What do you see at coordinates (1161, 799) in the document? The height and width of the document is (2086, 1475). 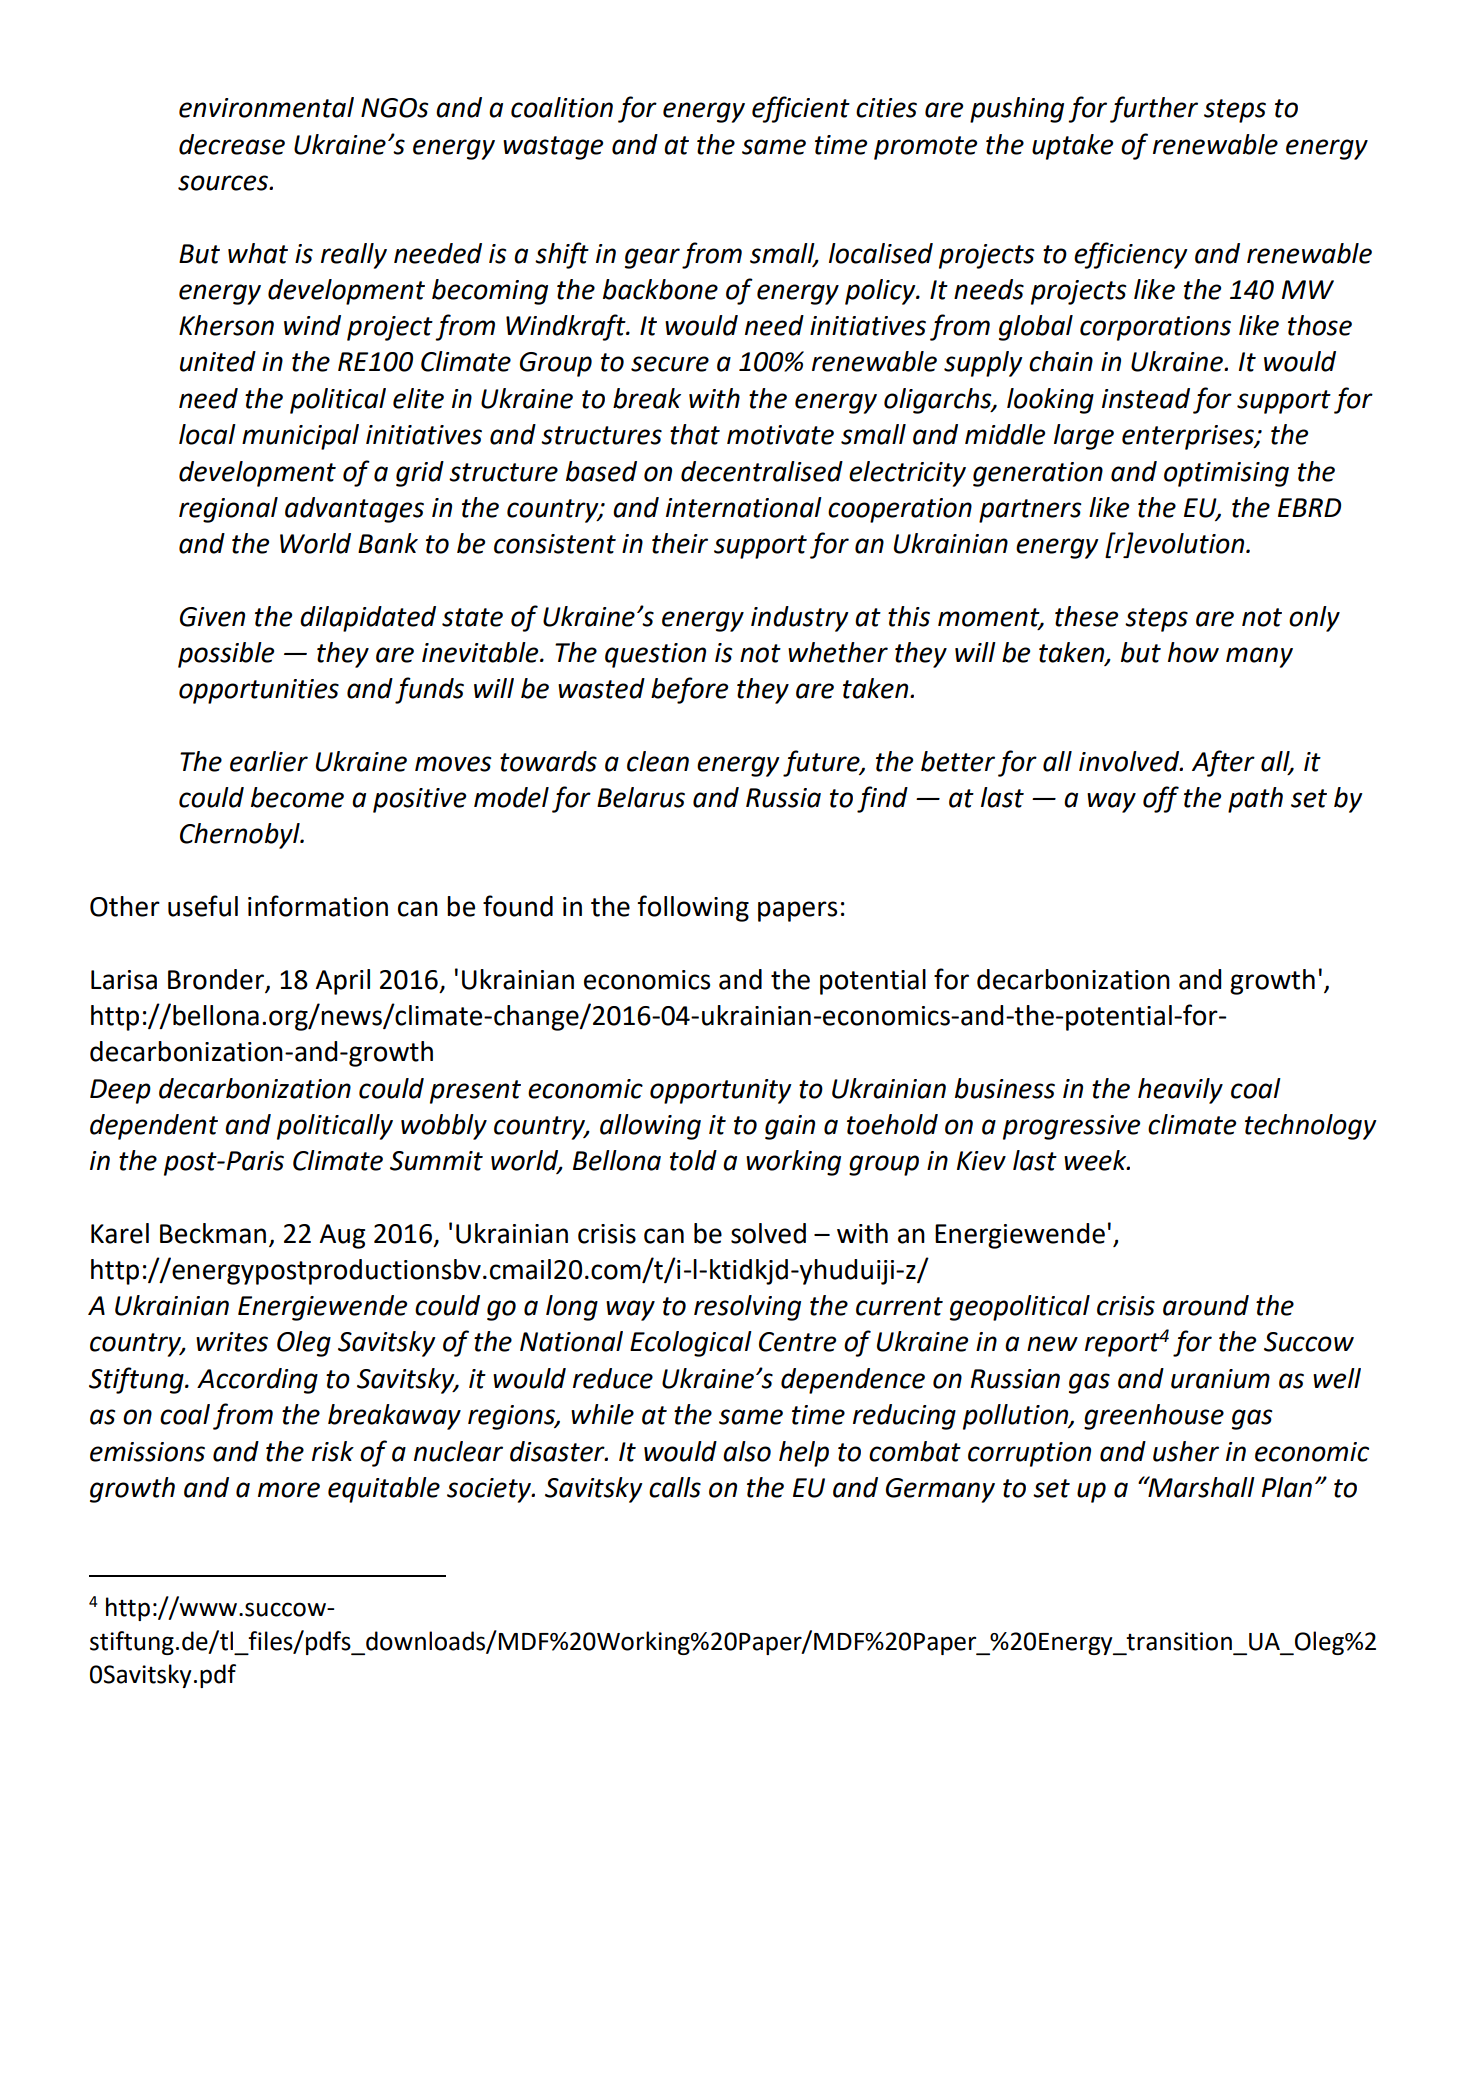 I see `off` at bounding box center [1161, 799].
